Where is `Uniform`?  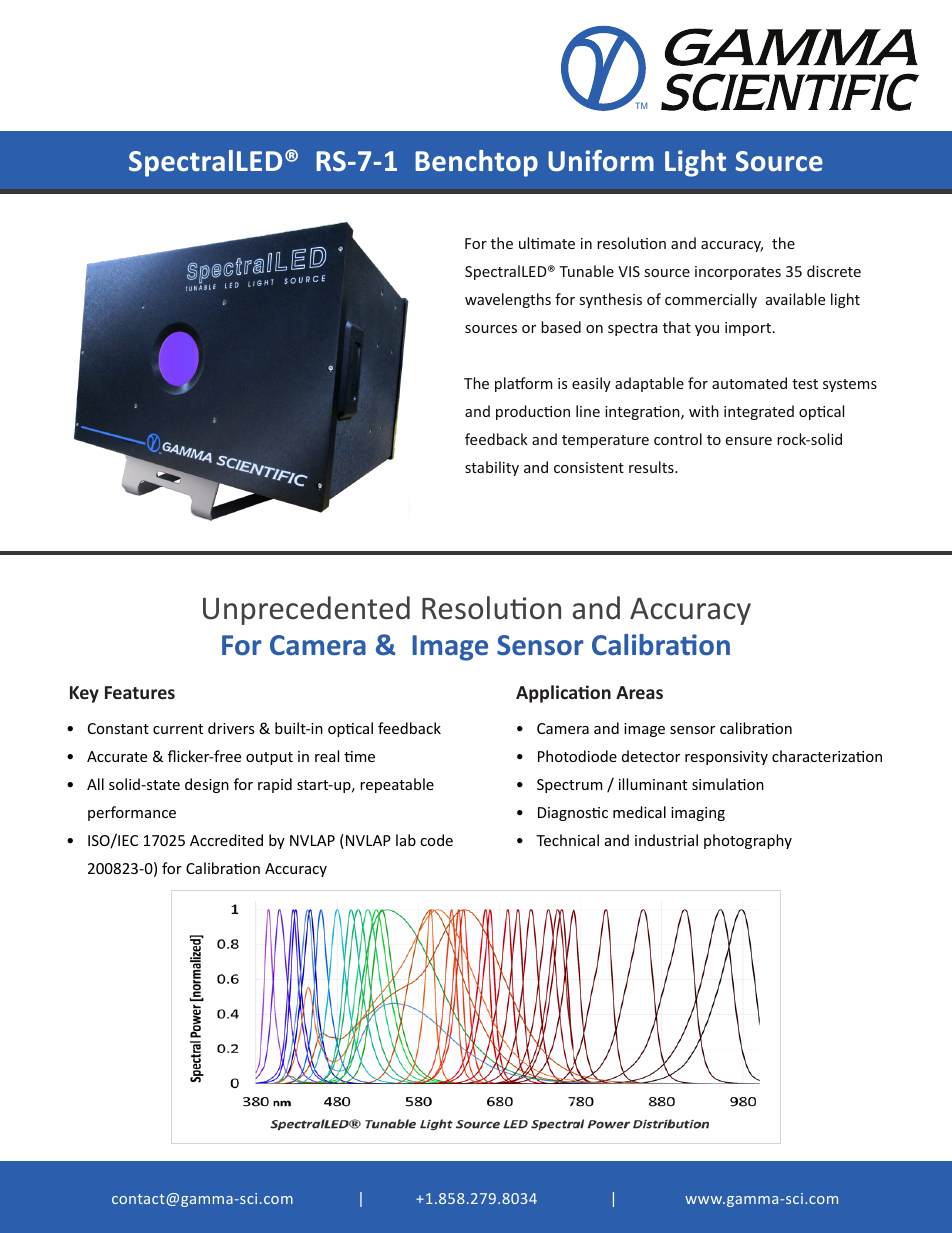 Uniform is located at coordinates (601, 161).
